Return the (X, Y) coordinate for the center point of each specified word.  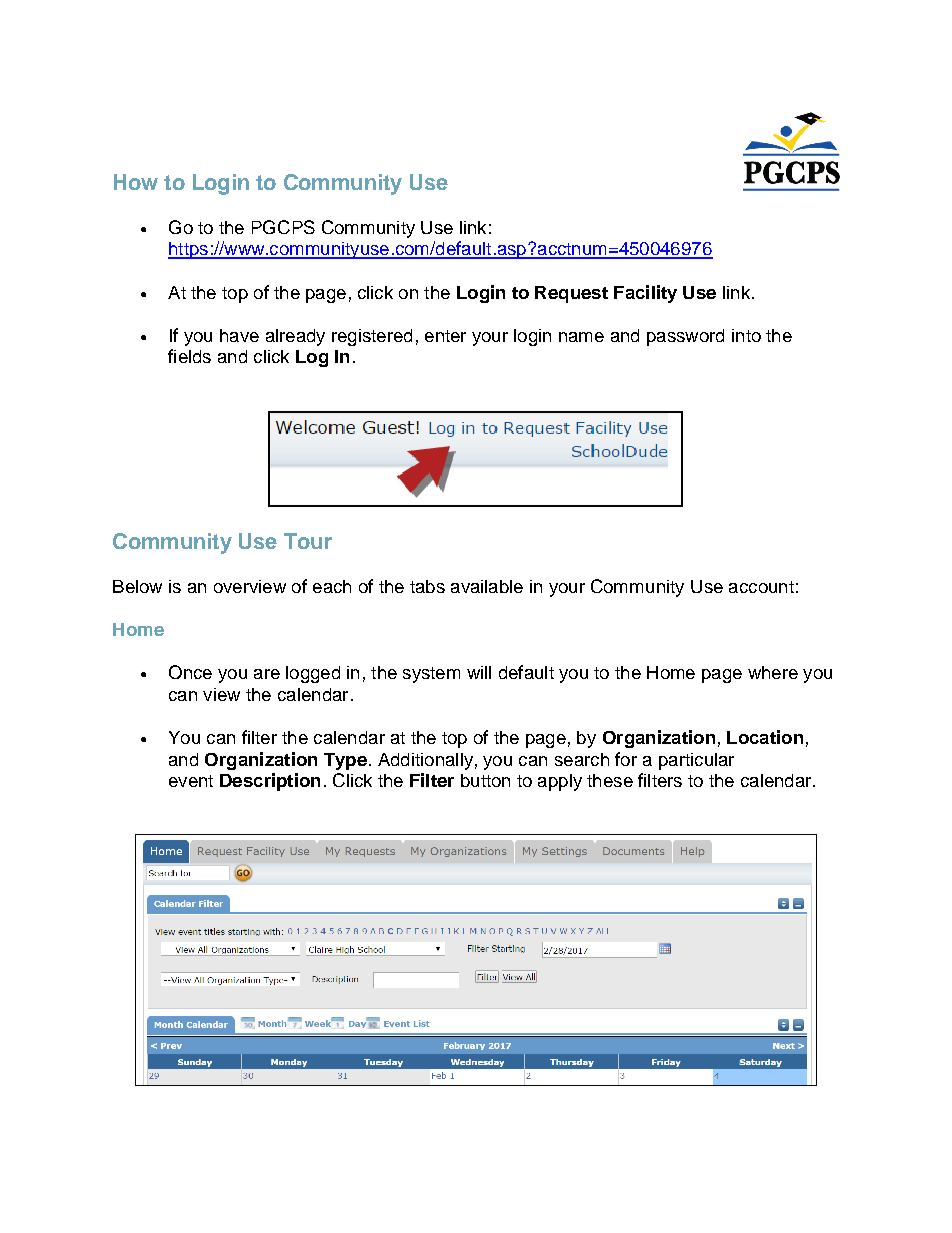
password (685, 337)
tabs (427, 586)
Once (190, 672)
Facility (645, 294)
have (239, 335)
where (773, 672)
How (136, 182)
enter (445, 336)
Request (571, 294)
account (761, 587)
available (487, 586)
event (191, 781)
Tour (308, 541)
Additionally (425, 761)
